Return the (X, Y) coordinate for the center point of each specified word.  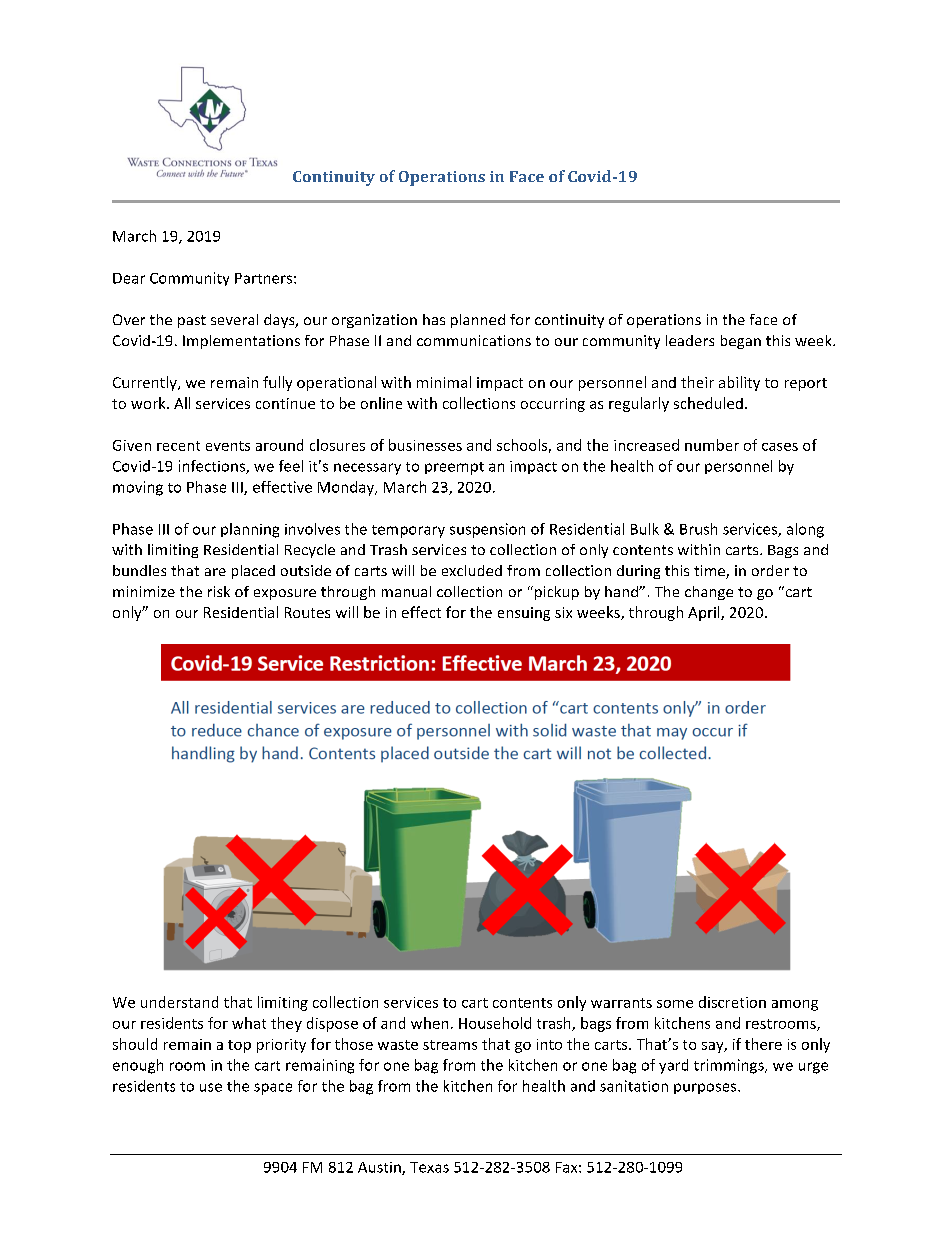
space (273, 1089)
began (741, 342)
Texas (429, 1167)
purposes (706, 1088)
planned (478, 321)
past (192, 321)
